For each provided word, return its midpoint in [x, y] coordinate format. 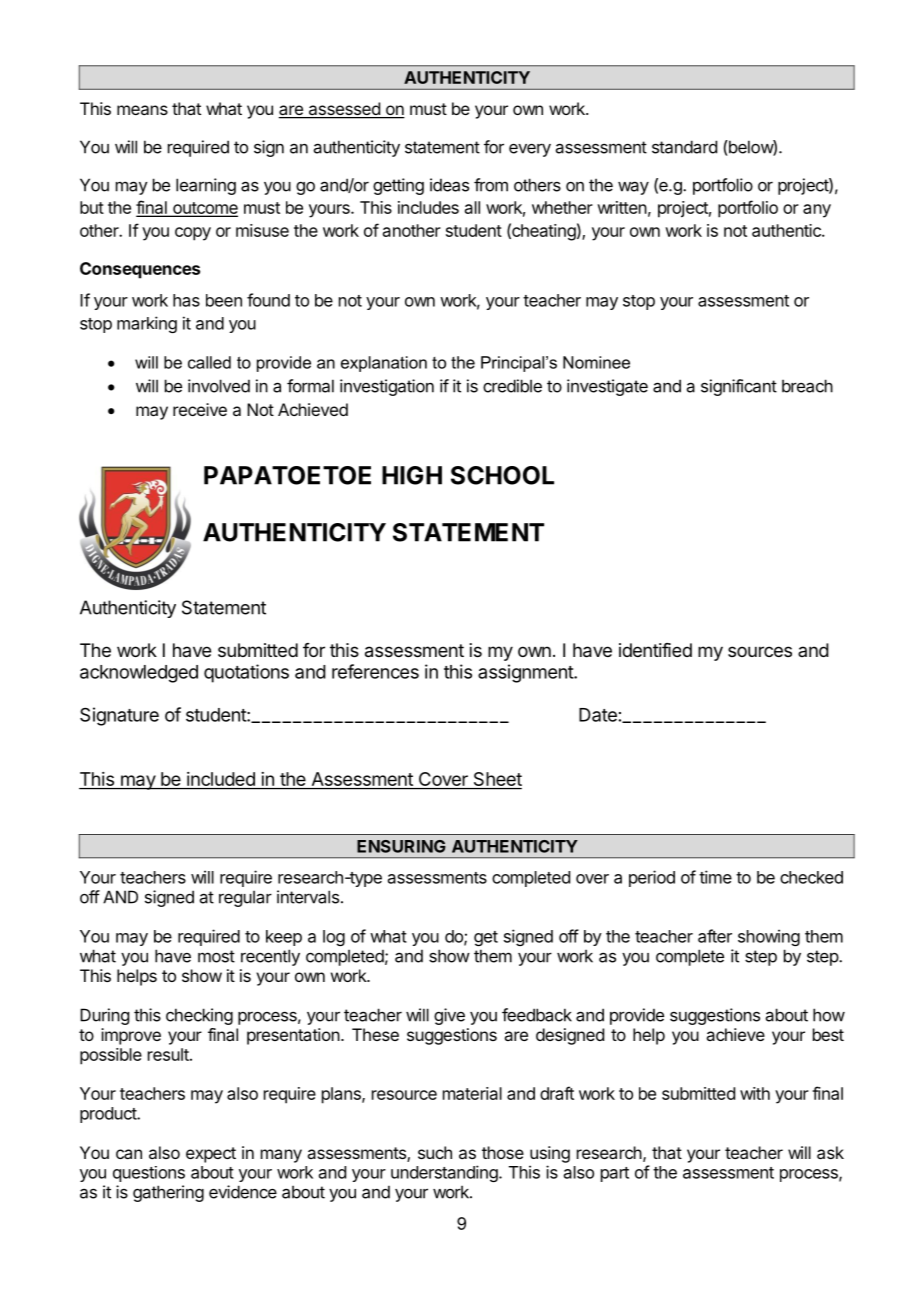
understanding [445, 1173]
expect [211, 1155]
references [375, 671]
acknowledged [139, 674]
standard [684, 147]
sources [760, 651]
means [142, 110]
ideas [449, 185]
